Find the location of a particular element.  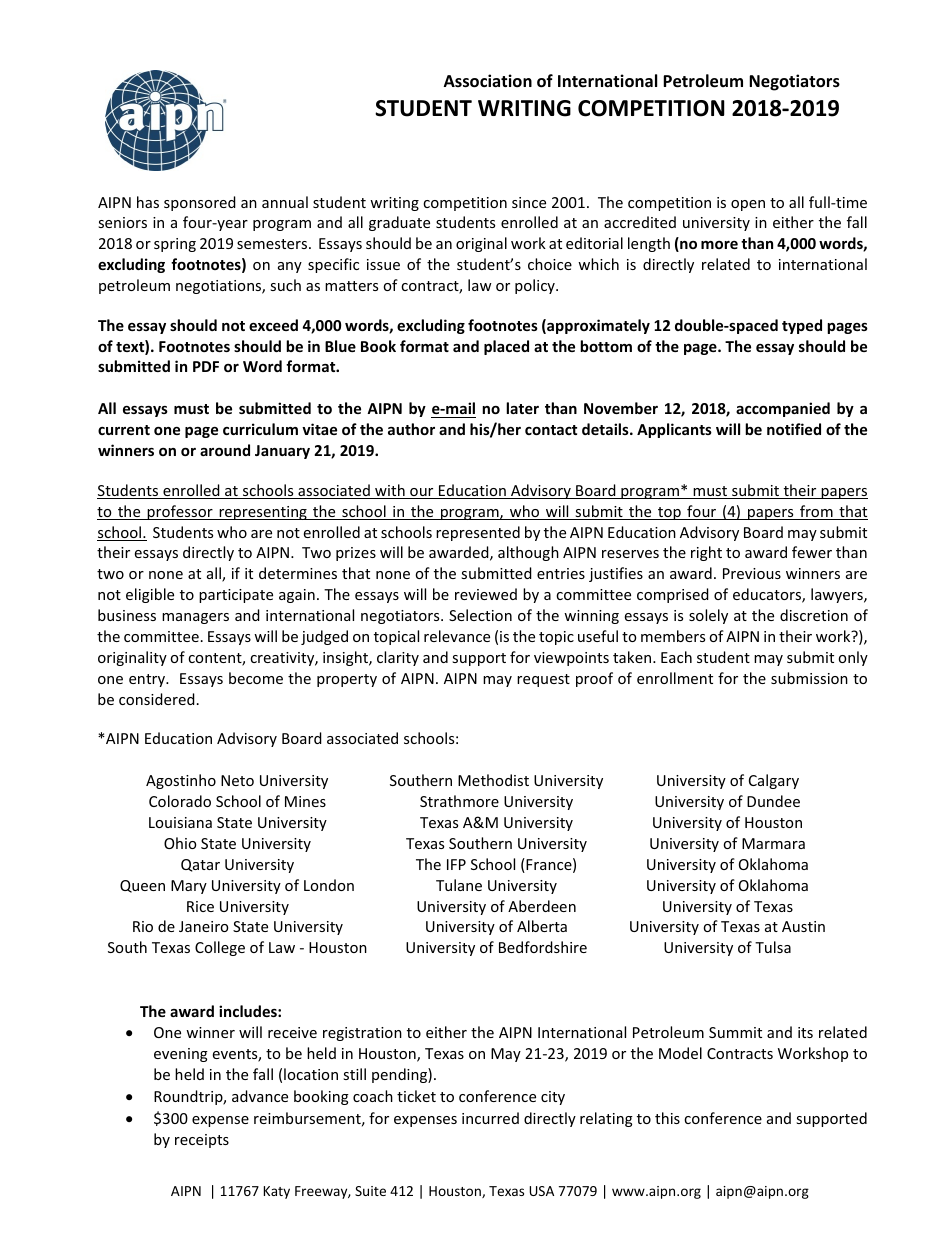

Association is located at coordinates (488, 81).
